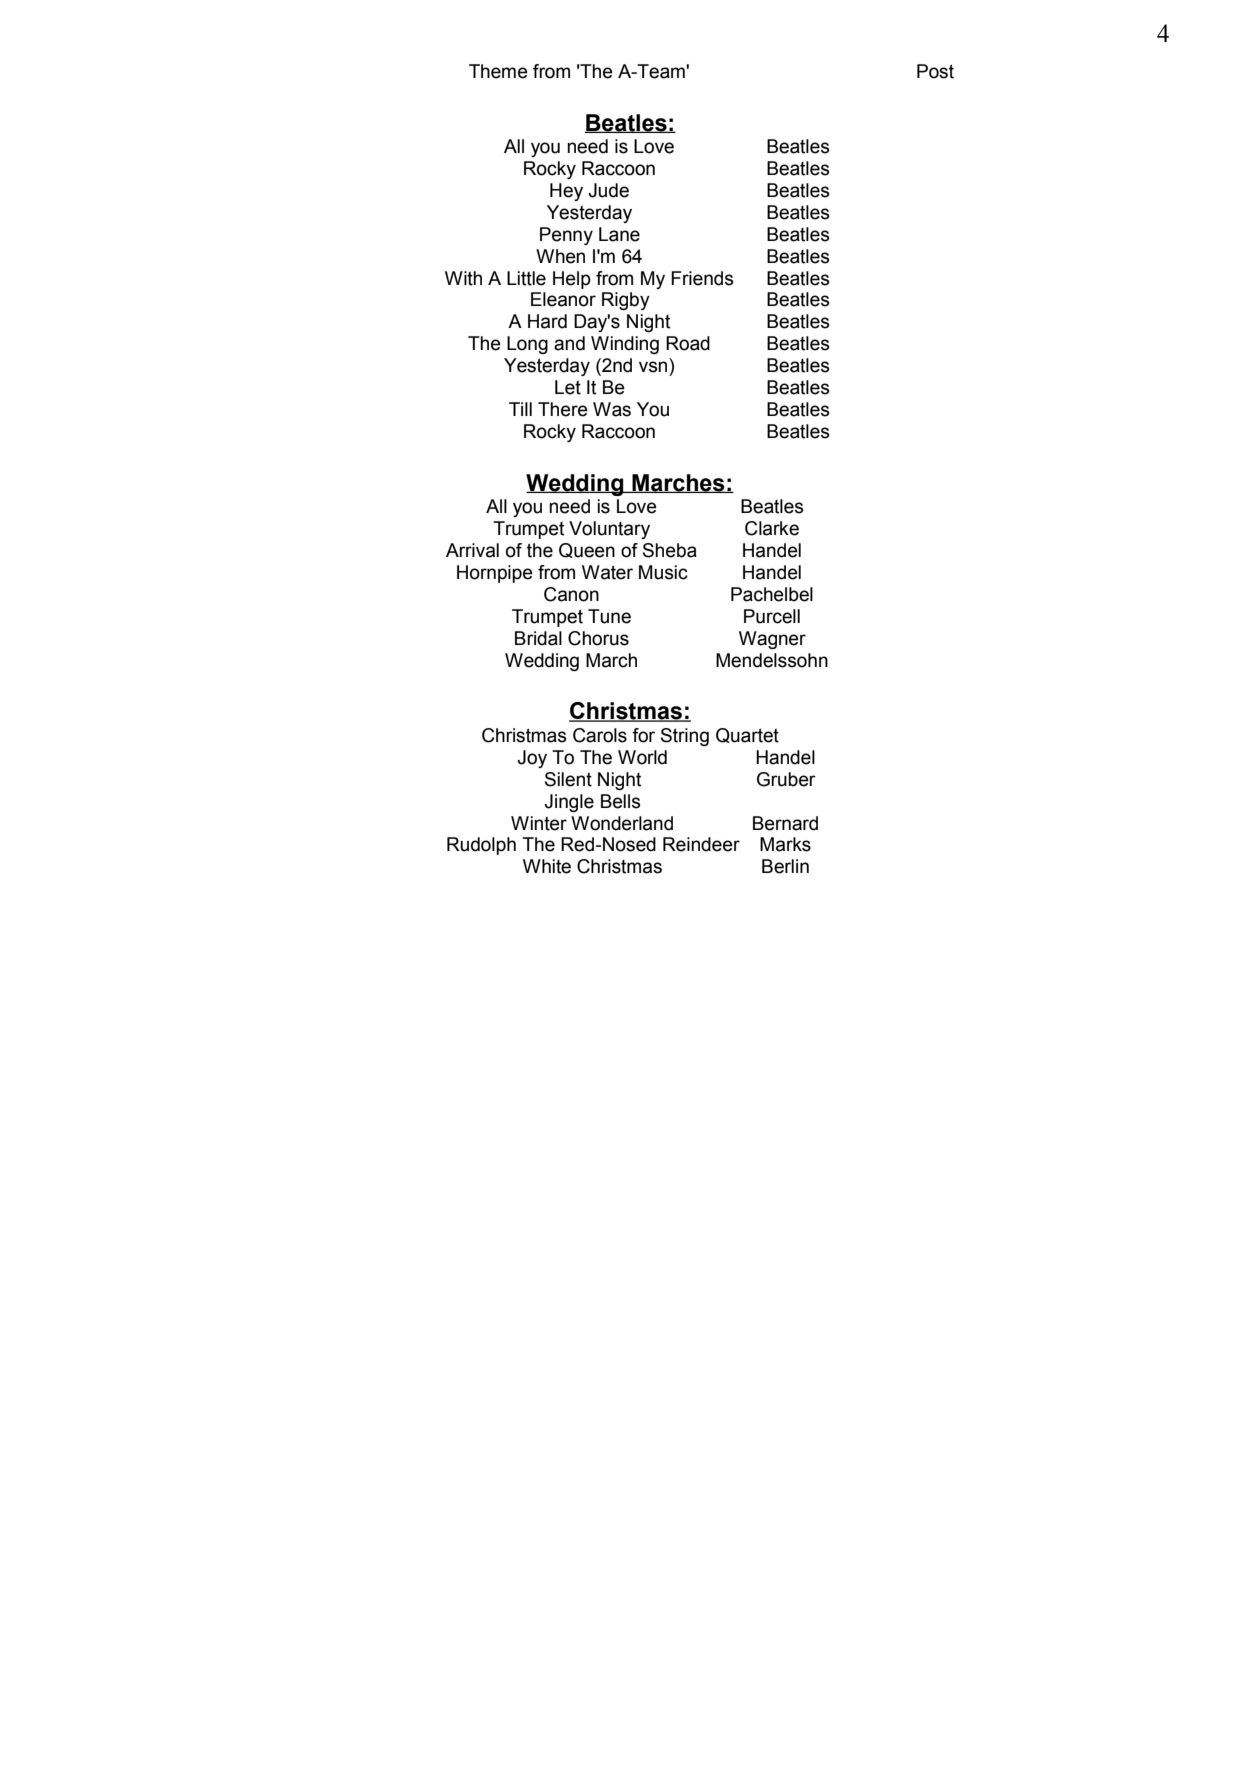 The image size is (1259, 1781). Describe the element at coordinates (608, 190) in the screenshot. I see `Jude` at that location.
